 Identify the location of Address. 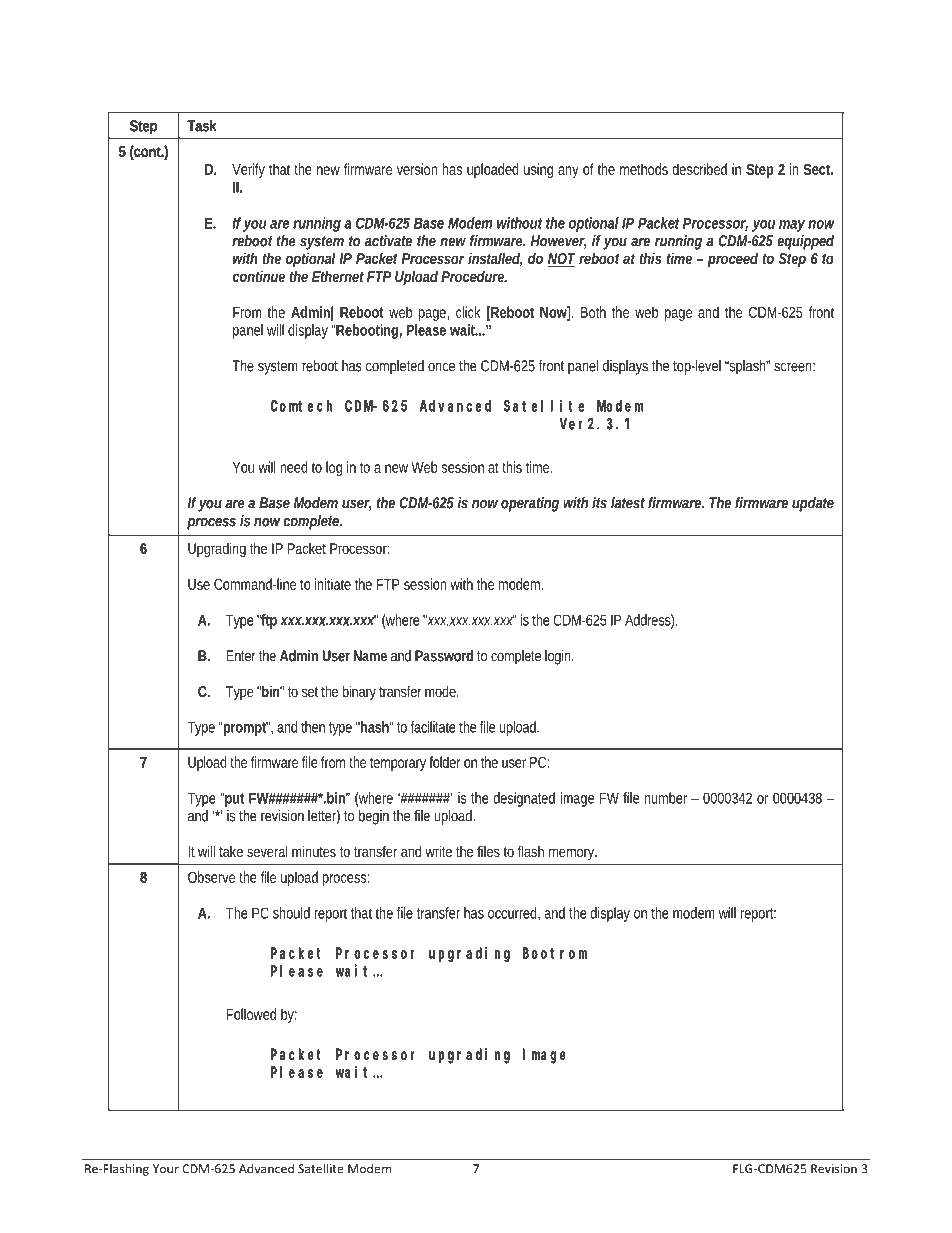
(650, 621).
